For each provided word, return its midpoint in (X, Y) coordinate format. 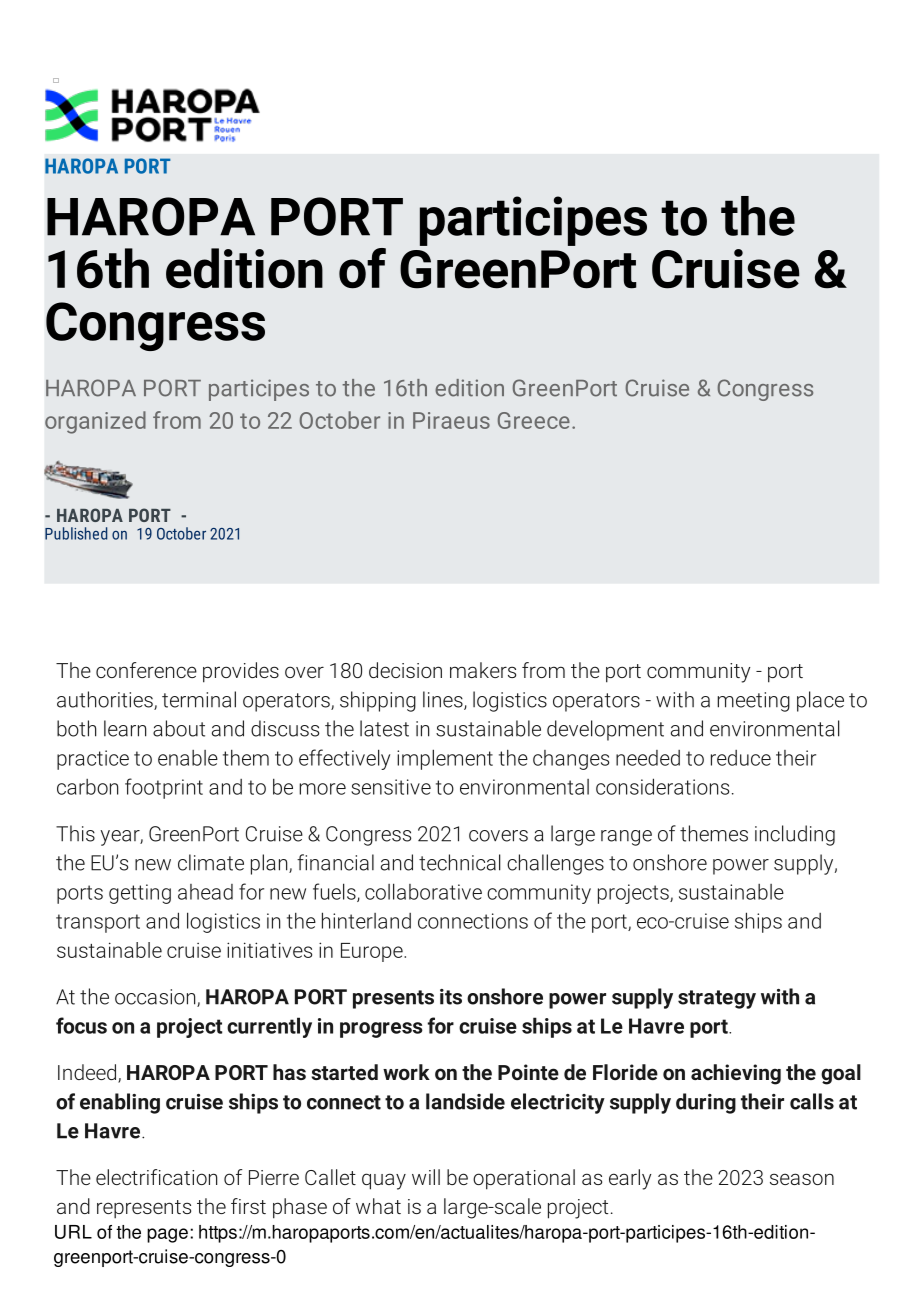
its (451, 997)
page (167, 1235)
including (795, 835)
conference (146, 670)
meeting (753, 702)
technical (460, 862)
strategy (717, 999)
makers (483, 670)
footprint (164, 788)
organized (95, 422)
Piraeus (451, 420)
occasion (156, 998)
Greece (534, 420)
